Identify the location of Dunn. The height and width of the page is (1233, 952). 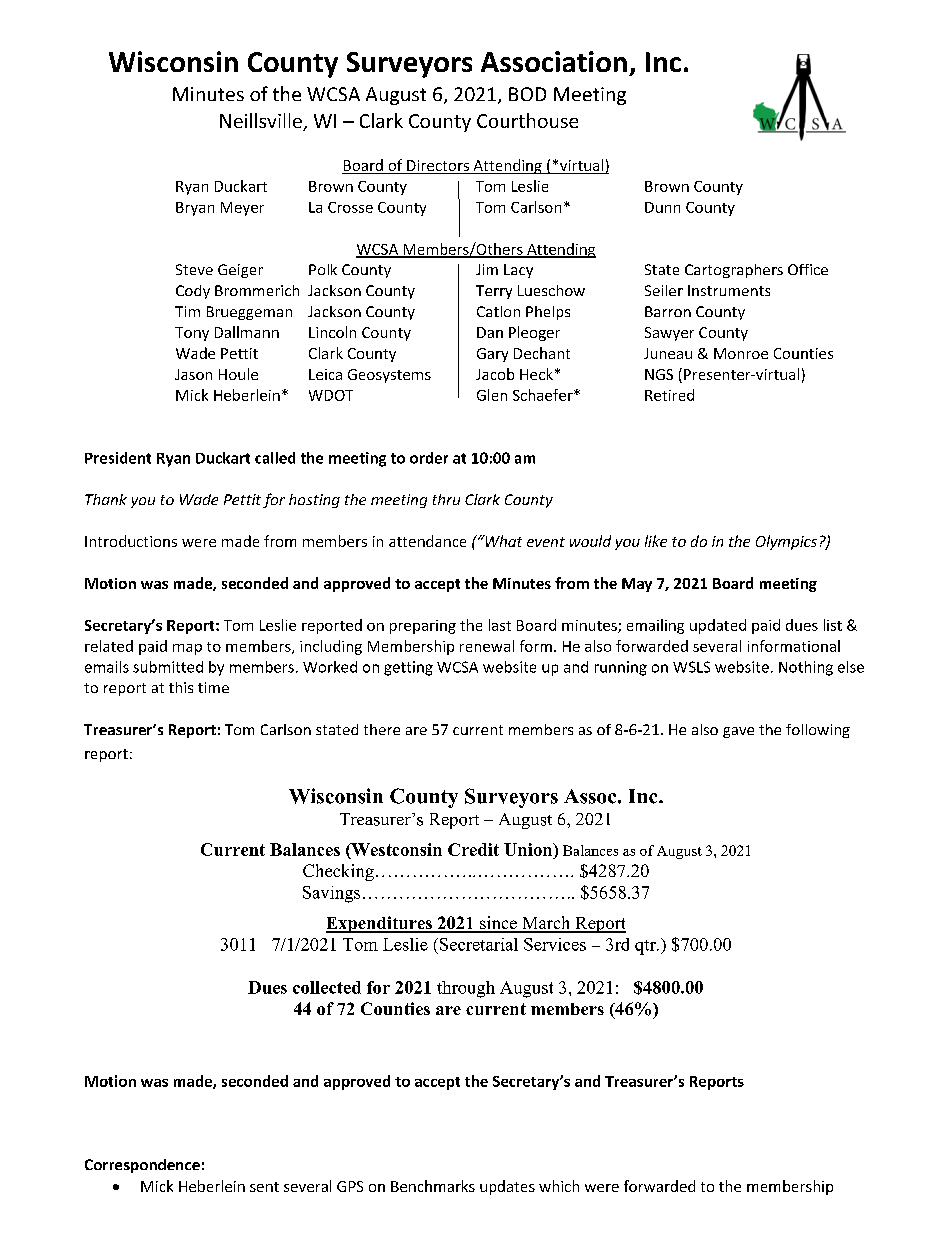
(662, 207).
